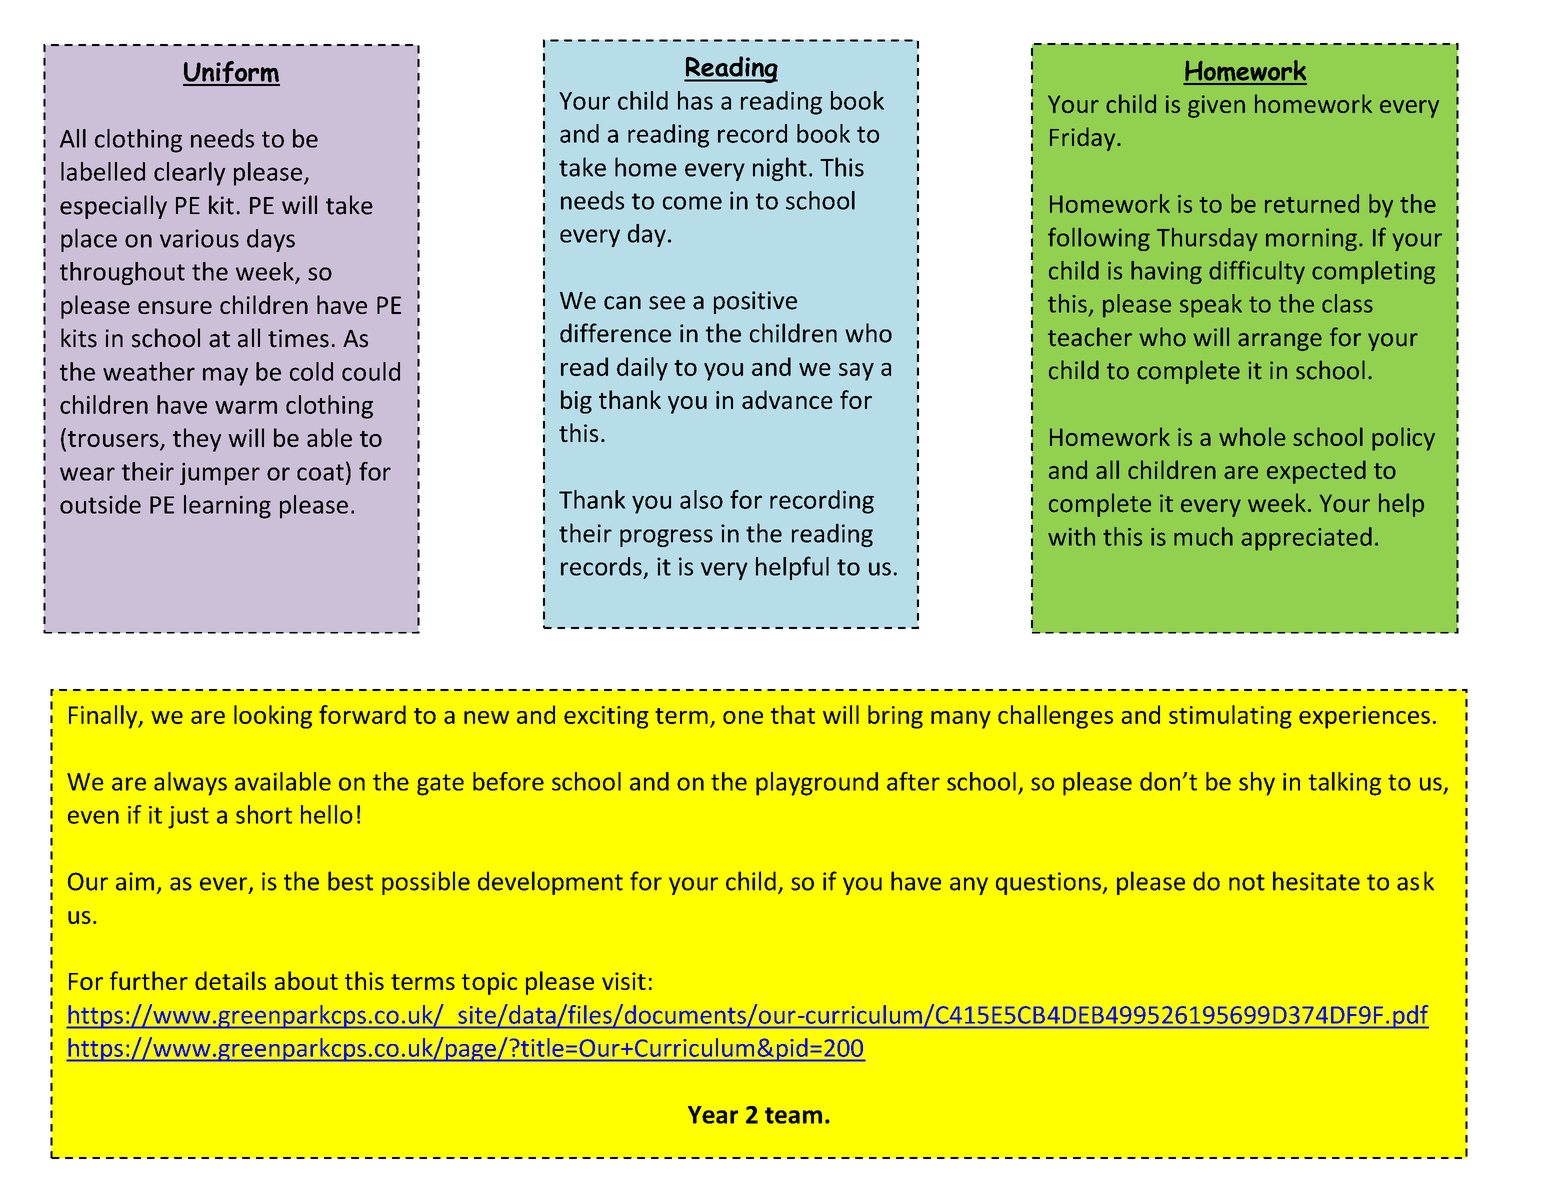 Image resolution: width=1541 pixels, height=1191 pixels. I want to click on given, so click(1216, 106).
